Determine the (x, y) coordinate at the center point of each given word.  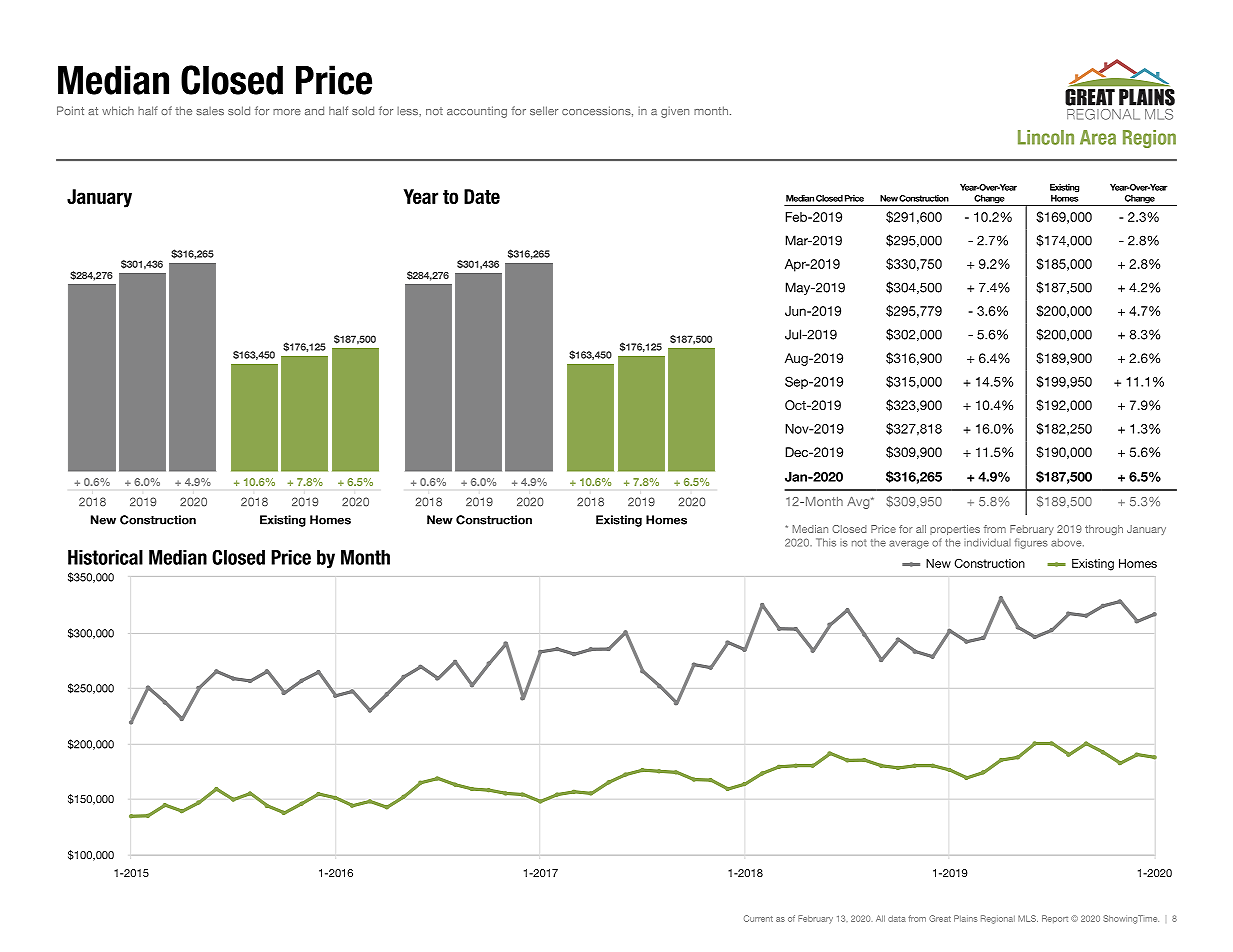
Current (758, 918)
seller (544, 110)
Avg (859, 503)
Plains (966, 918)
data (897, 918)
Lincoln (1046, 137)
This (826, 542)
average (909, 544)
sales (210, 111)
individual (987, 542)
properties (955, 530)
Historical (105, 557)
